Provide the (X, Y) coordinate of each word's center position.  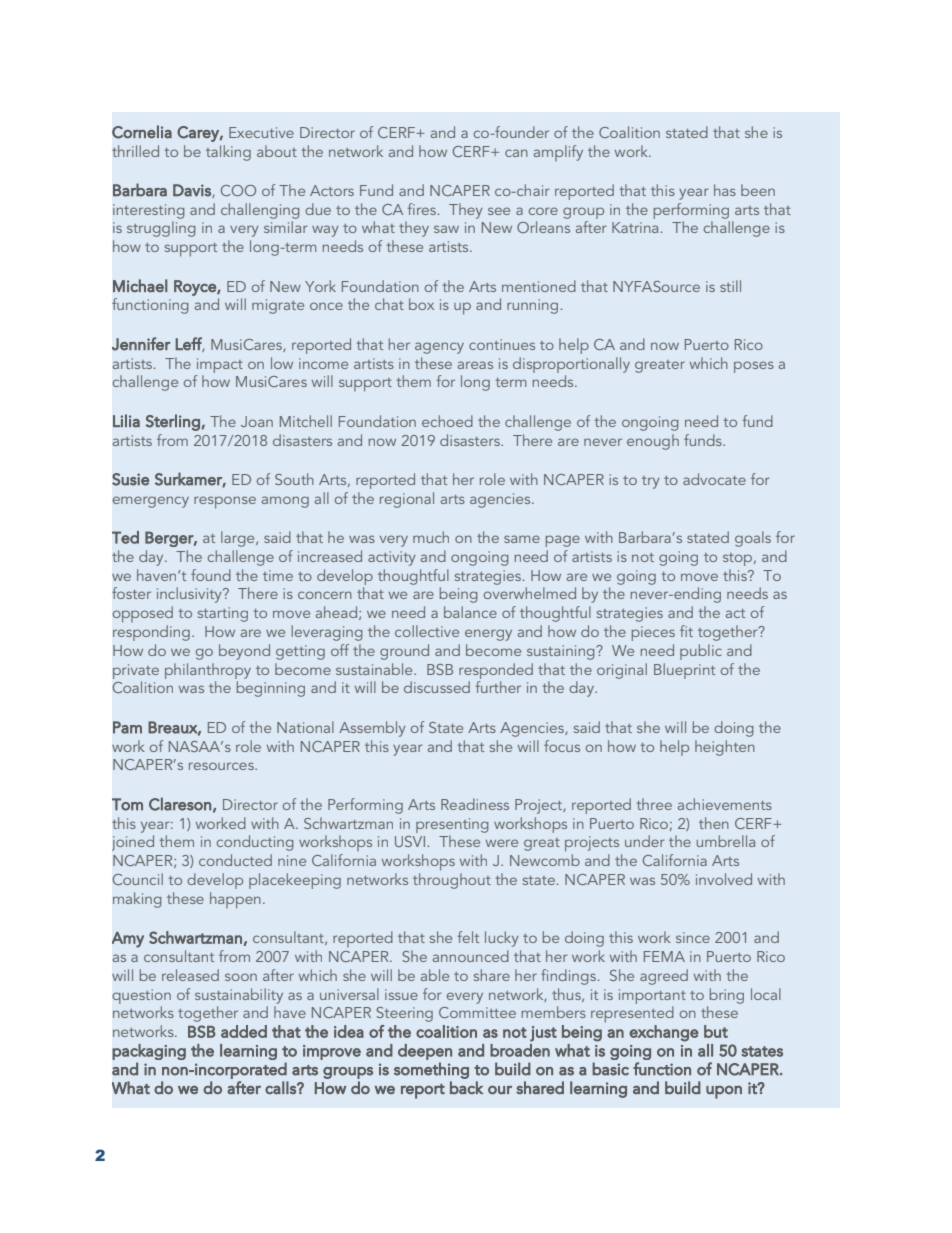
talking (228, 153)
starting (223, 614)
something (431, 1070)
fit (686, 631)
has (725, 190)
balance (470, 612)
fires (421, 209)
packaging (149, 1053)
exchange (664, 1033)
